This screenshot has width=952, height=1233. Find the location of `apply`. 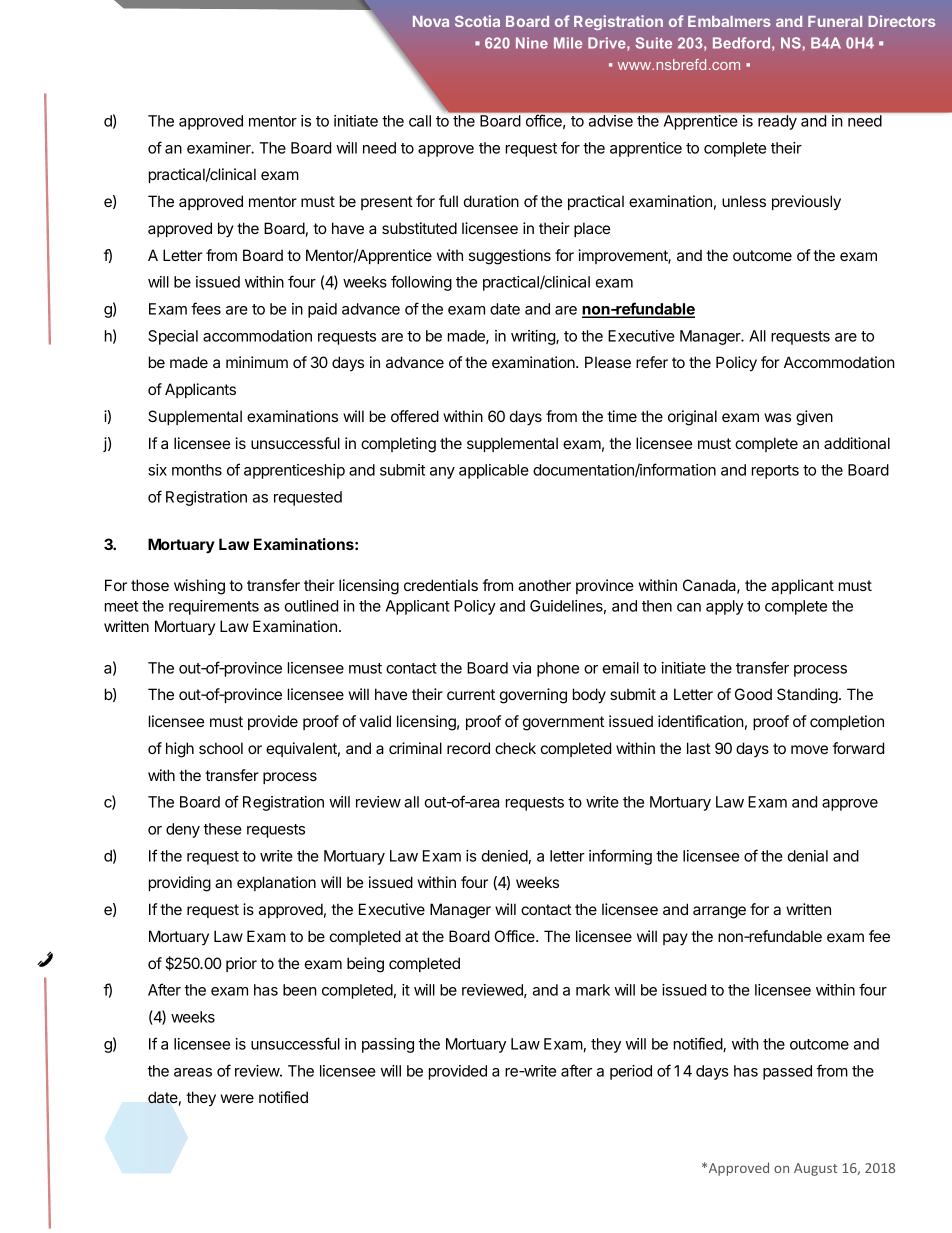

apply is located at coordinates (725, 607).
